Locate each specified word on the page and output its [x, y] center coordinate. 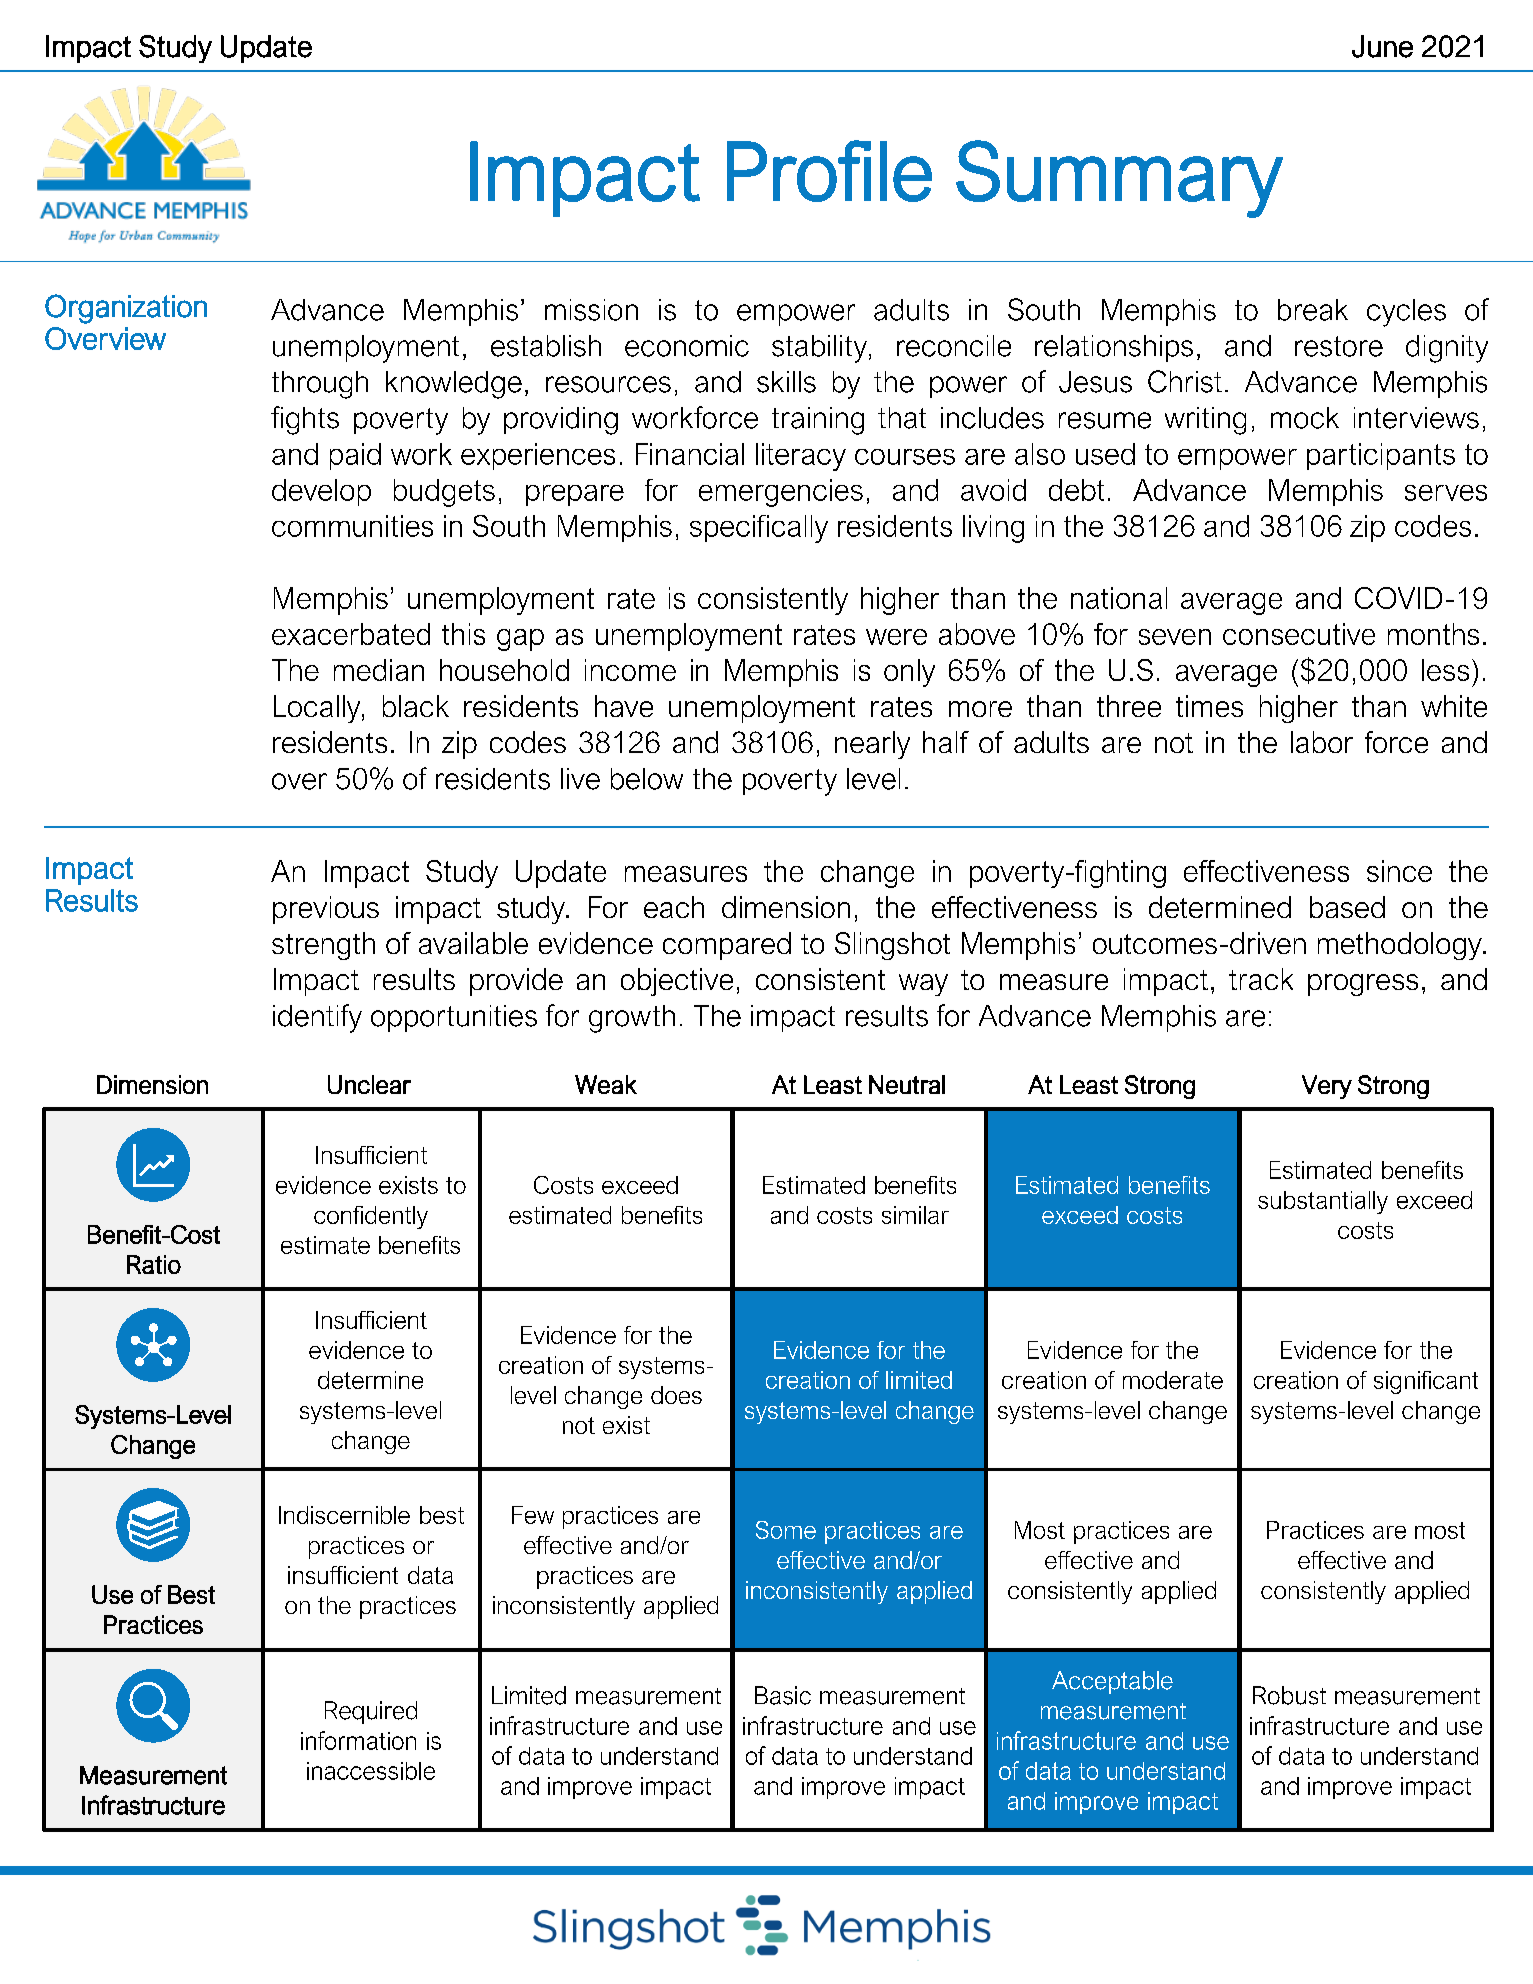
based [1347, 907]
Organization [126, 309]
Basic [783, 1695]
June [1382, 46]
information [358, 1740]
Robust [1289, 1695]
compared [727, 946]
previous [326, 910]
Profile [829, 171]
